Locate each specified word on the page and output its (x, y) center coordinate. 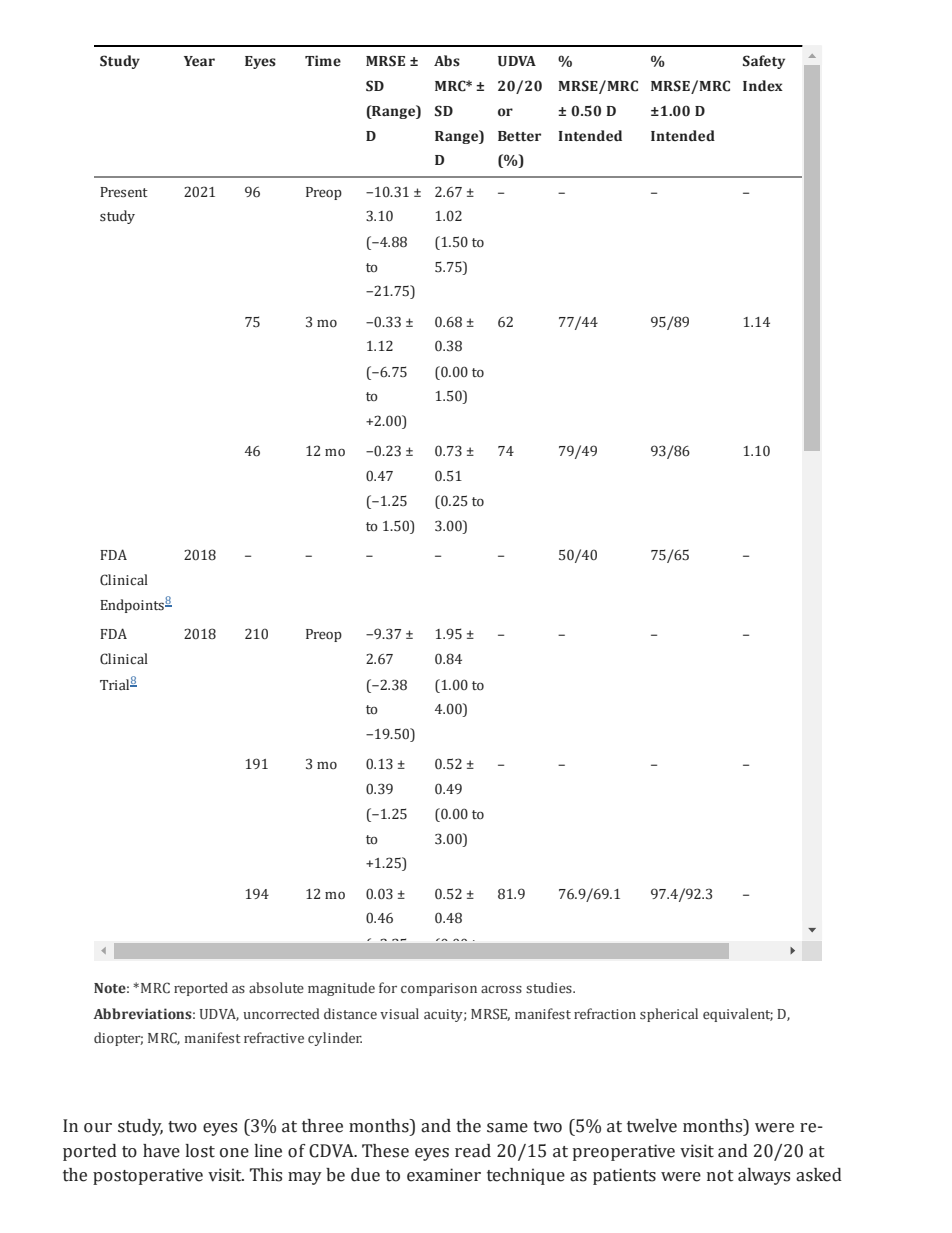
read (473, 1151)
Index (763, 85)
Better (519, 136)
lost (200, 1151)
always (764, 1176)
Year (199, 61)
